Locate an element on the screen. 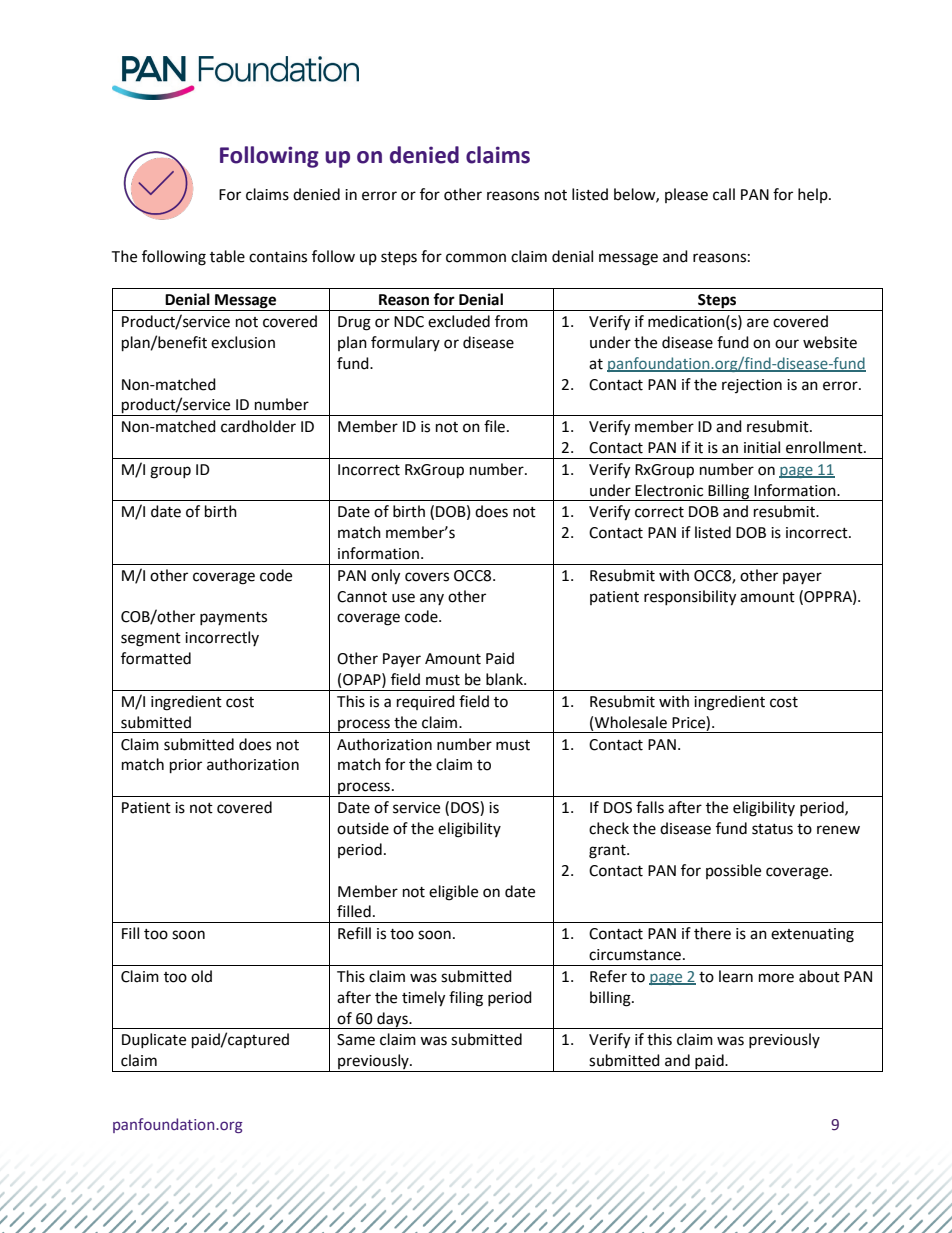  prior is located at coordinates (186, 766).
